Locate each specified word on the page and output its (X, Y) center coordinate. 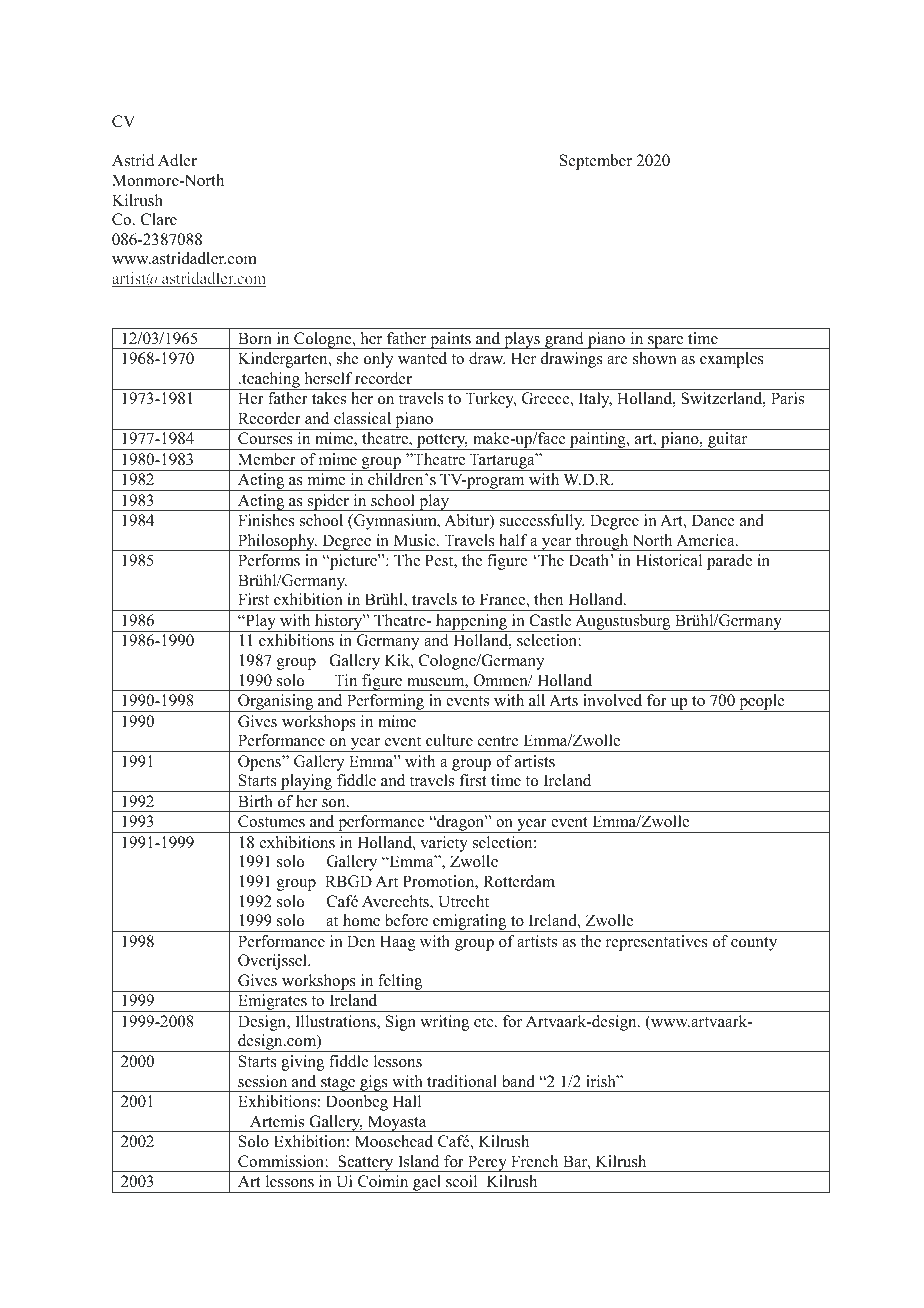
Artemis (277, 1121)
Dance (713, 520)
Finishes (266, 520)
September (596, 162)
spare (666, 342)
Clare (159, 219)
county (754, 944)
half (513, 540)
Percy (487, 1163)
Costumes (271, 821)
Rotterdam (519, 881)
